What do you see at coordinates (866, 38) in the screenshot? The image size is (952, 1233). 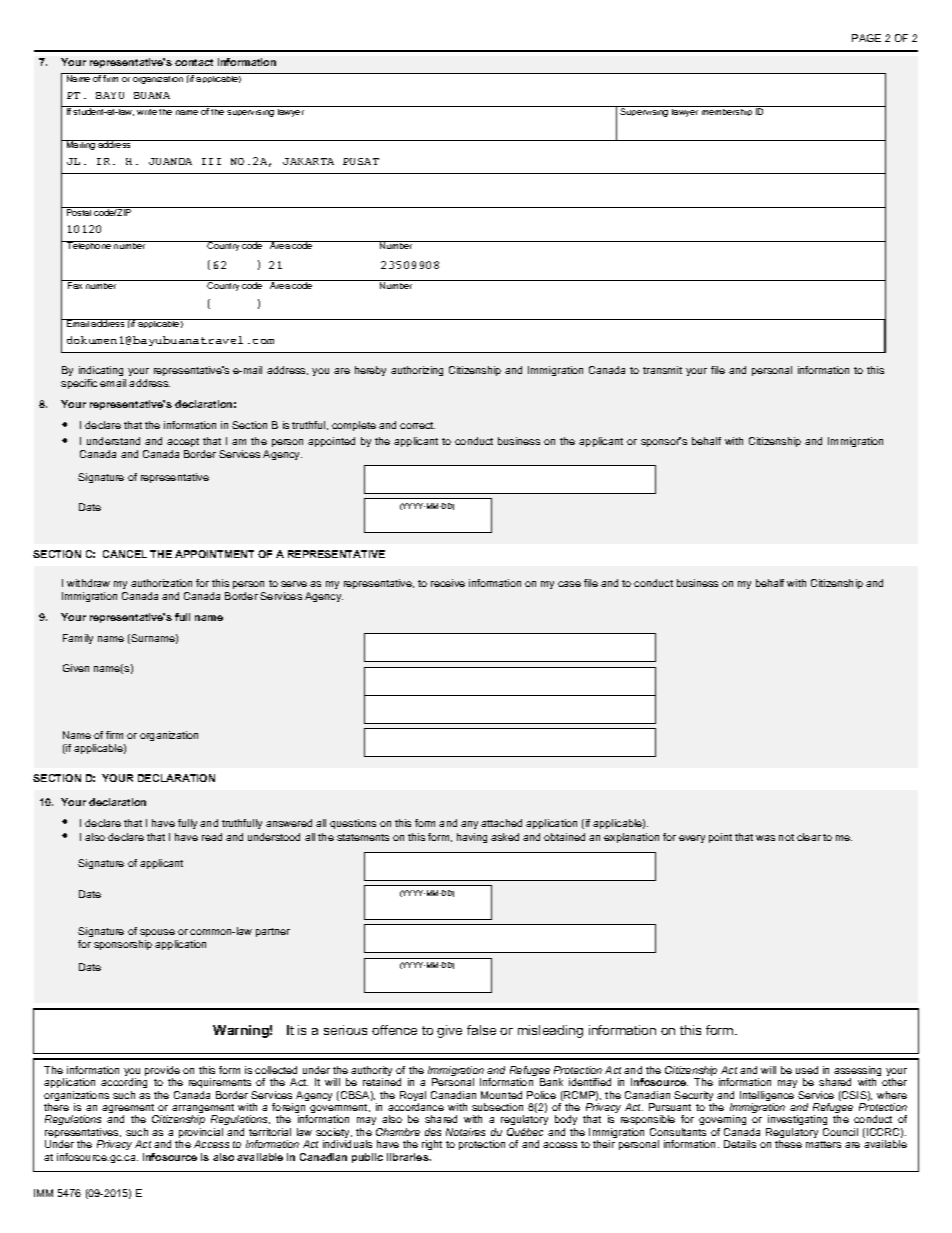 I see `PAGE` at bounding box center [866, 38].
